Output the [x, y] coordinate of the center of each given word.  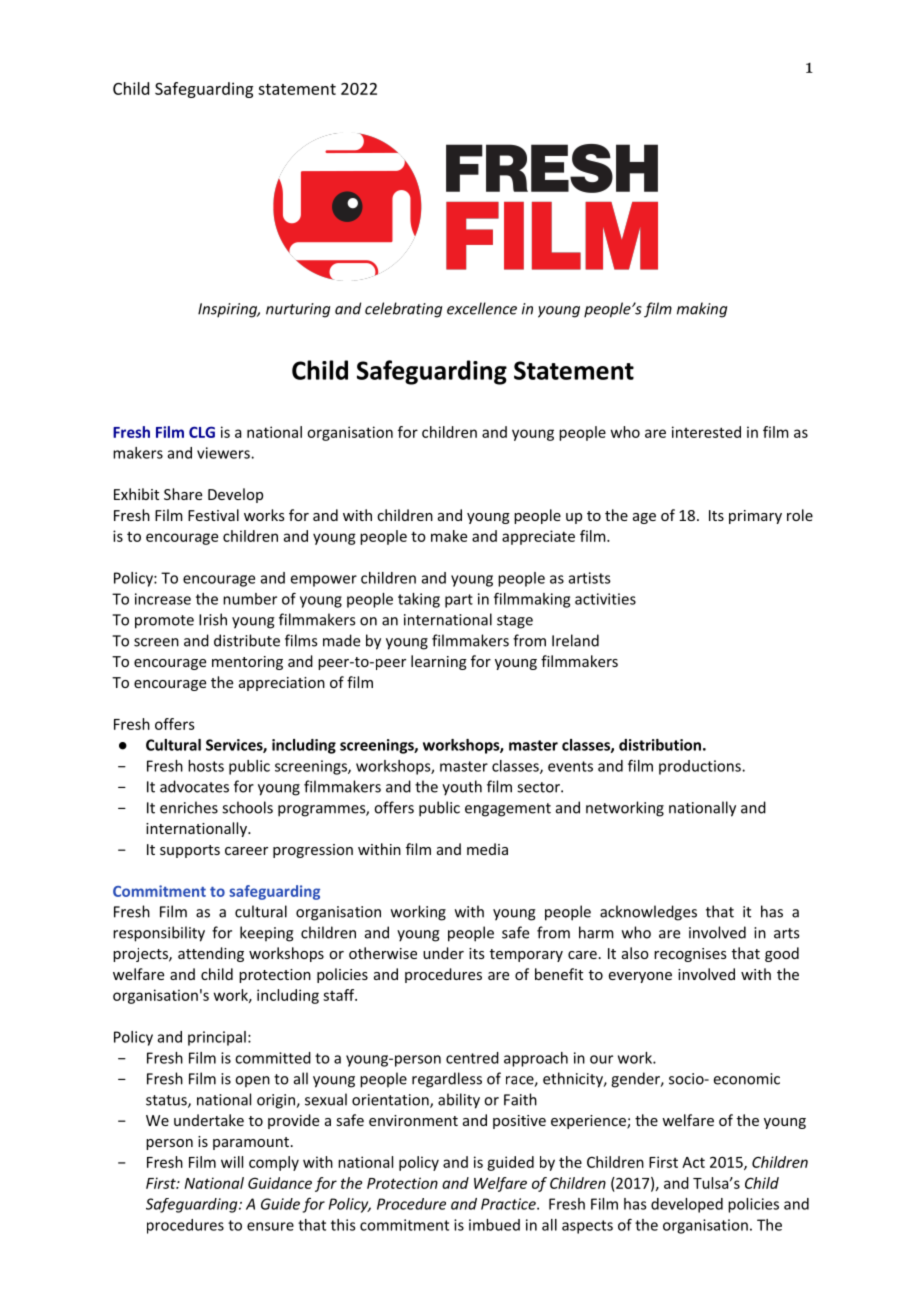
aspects [587, 1227]
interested [706, 432]
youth [462, 788]
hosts [206, 766]
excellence [482, 308]
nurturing [298, 310]
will [232, 1162]
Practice [509, 1204]
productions [701, 767]
